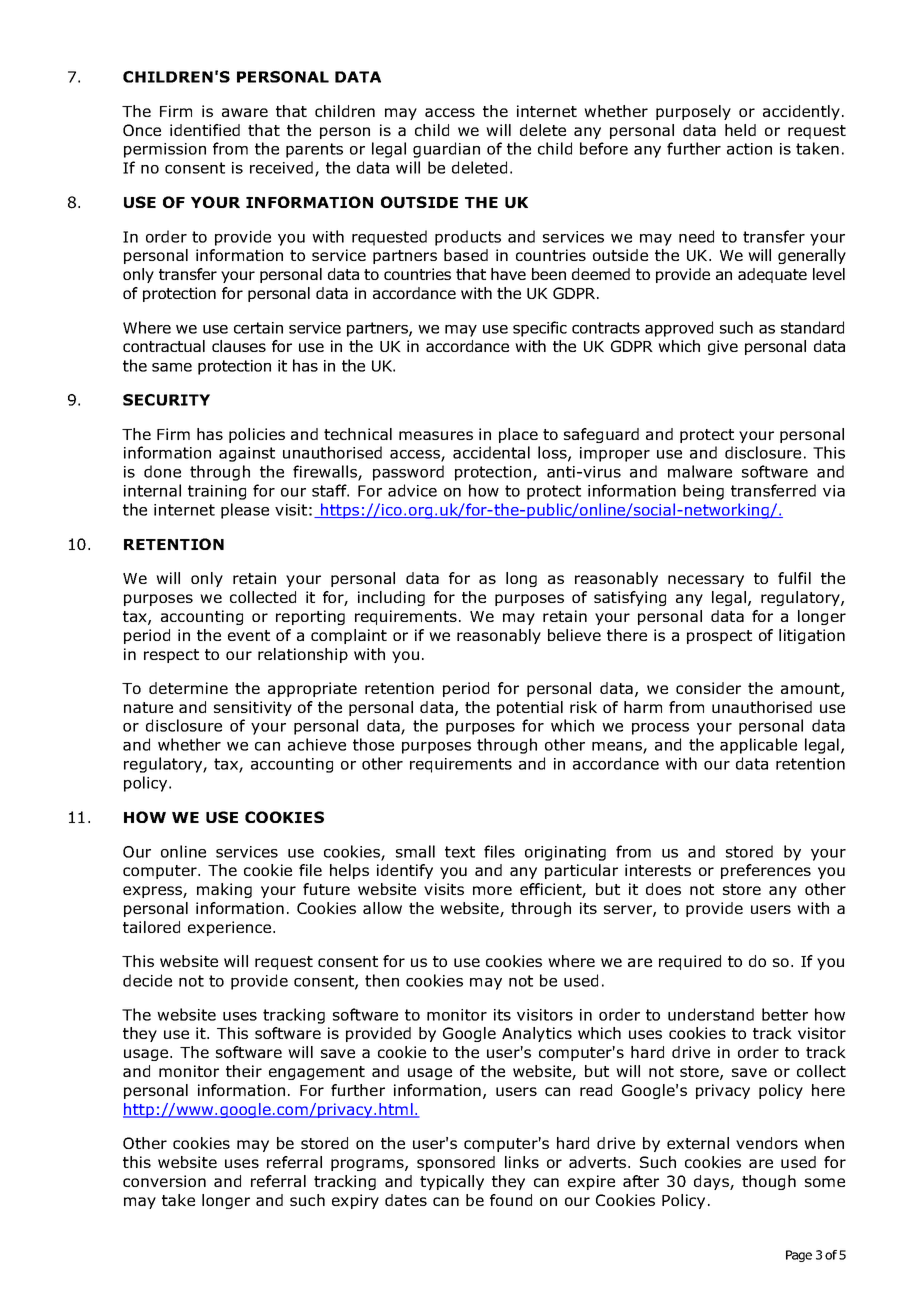  Describe the element at coordinates (690, 962) in the page. I see `required` at that location.
